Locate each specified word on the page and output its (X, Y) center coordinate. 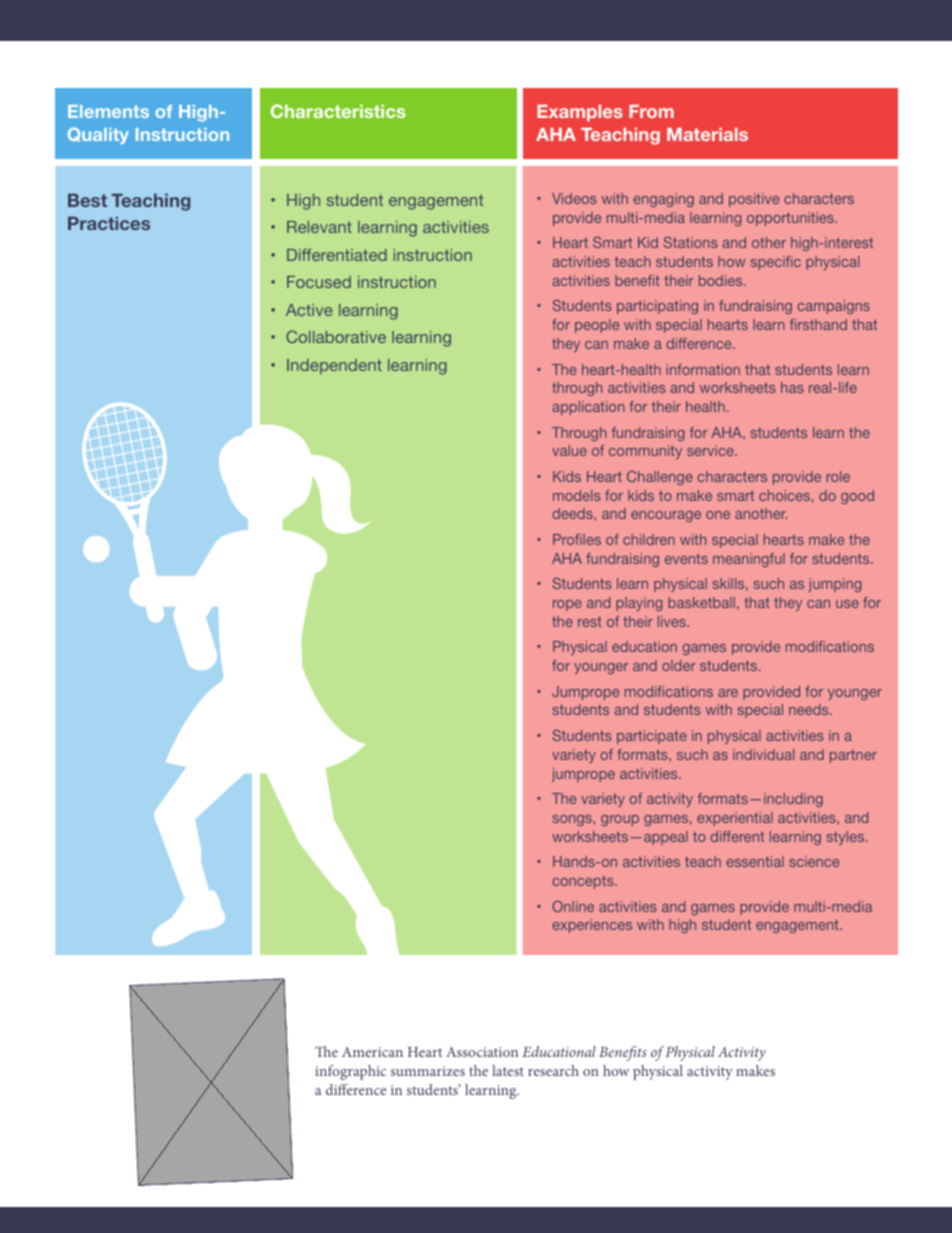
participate (652, 737)
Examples (580, 113)
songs (573, 820)
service (711, 450)
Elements (108, 111)
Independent (334, 366)
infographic (350, 1072)
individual (763, 754)
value (569, 450)
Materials (707, 134)
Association (482, 1052)
